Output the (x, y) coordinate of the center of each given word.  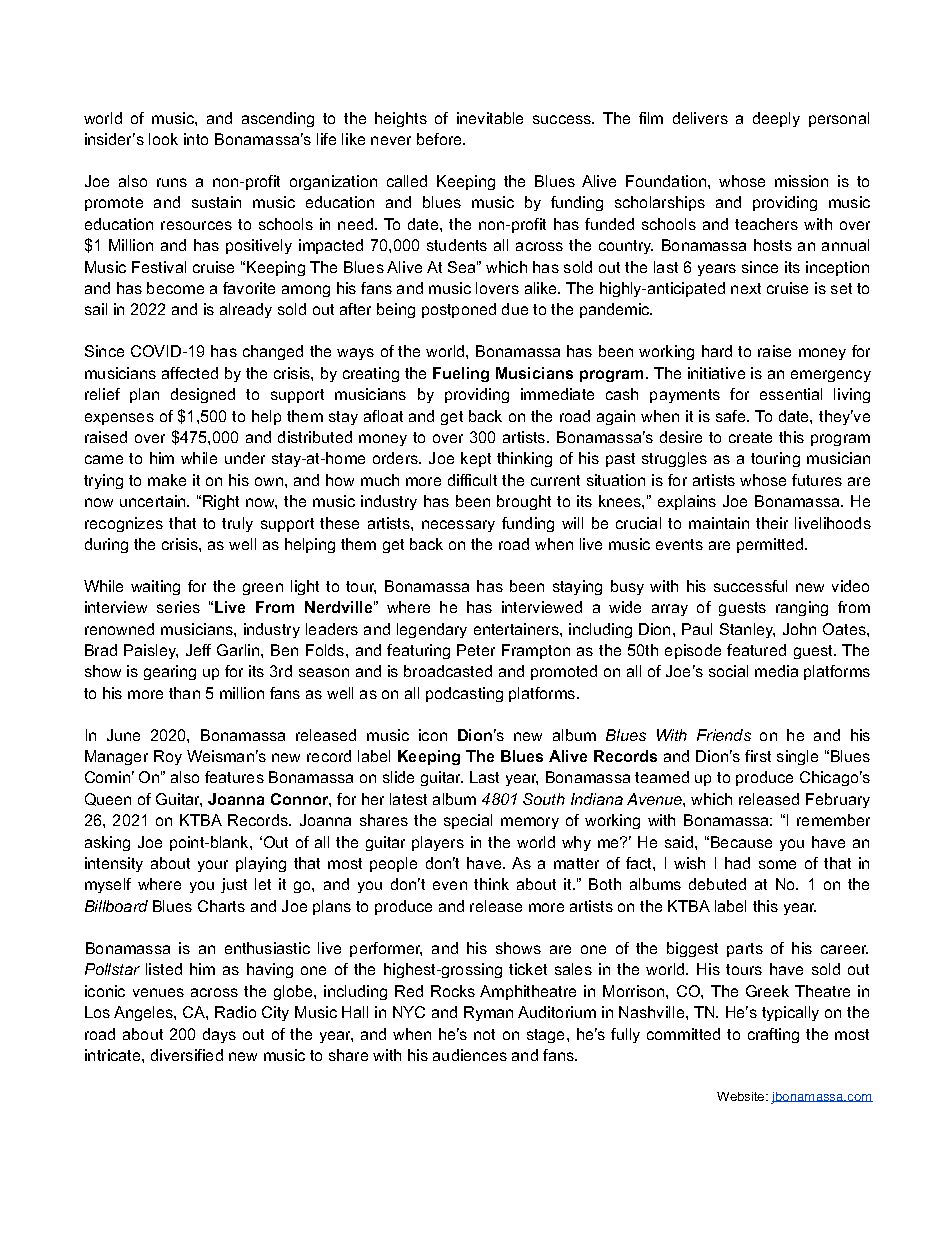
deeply (776, 119)
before (440, 139)
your (213, 866)
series (178, 607)
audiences (470, 1055)
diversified (187, 1055)
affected (190, 373)
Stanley (747, 630)
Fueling (461, 374)
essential (791, 394)
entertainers (517, 629)
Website (742, 1096)
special (468, 821)
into (196, 139)
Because (741, 842)
